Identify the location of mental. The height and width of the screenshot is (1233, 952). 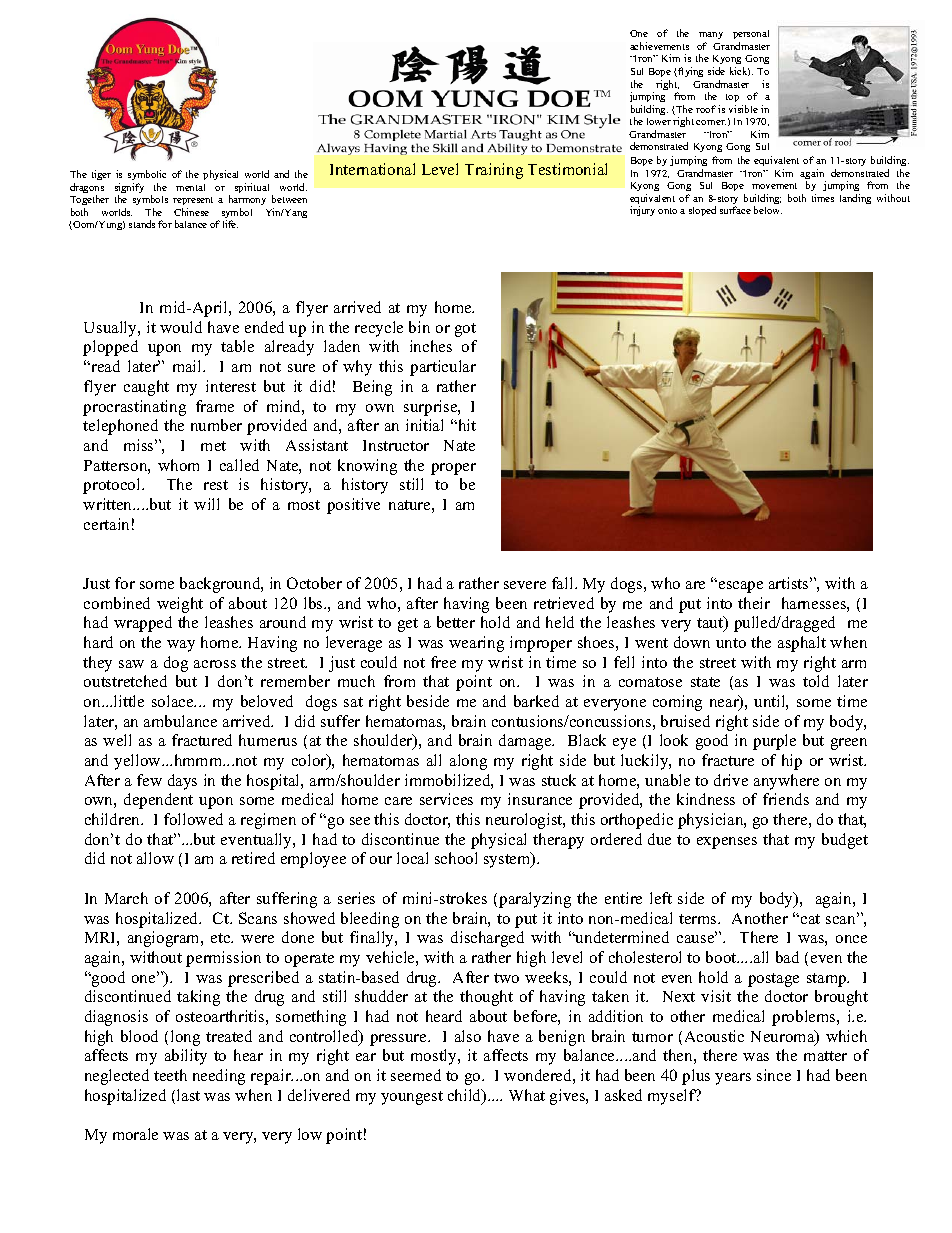
(190, 187).
